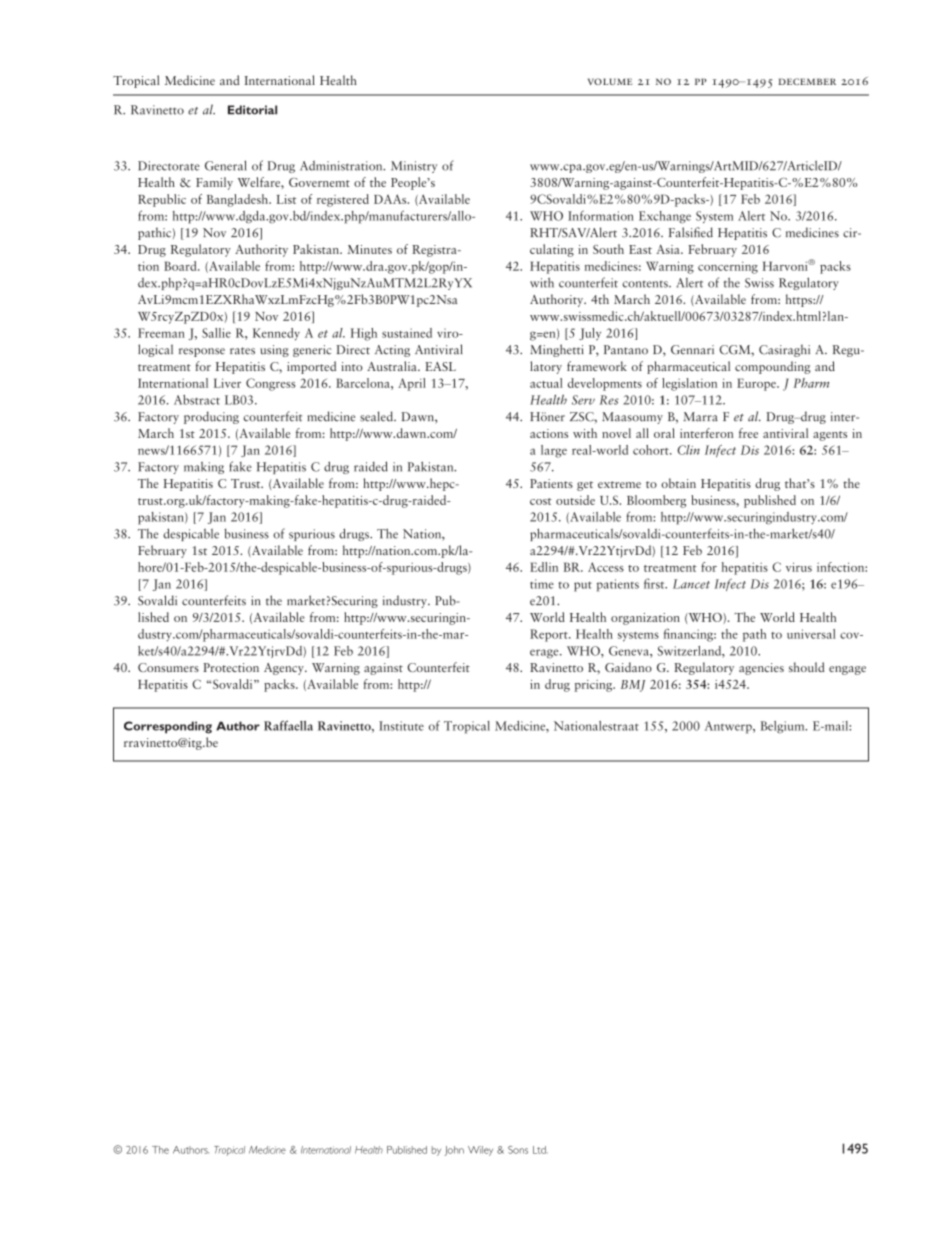 This image has height=1251, width=952. I want to click on december, so click(807, 81).
